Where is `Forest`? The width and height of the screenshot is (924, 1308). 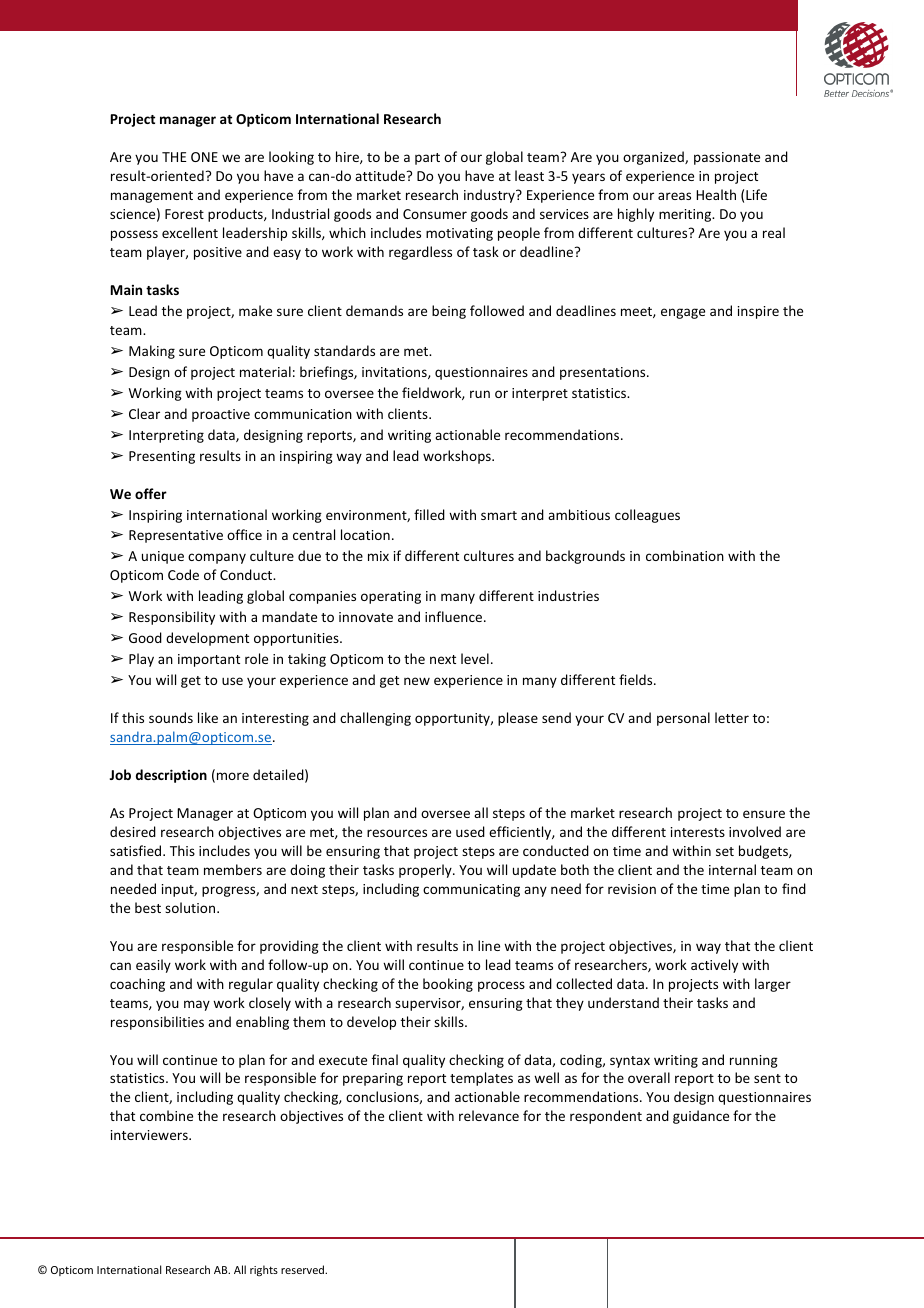
Forest is located at coordinates (184, 214).
